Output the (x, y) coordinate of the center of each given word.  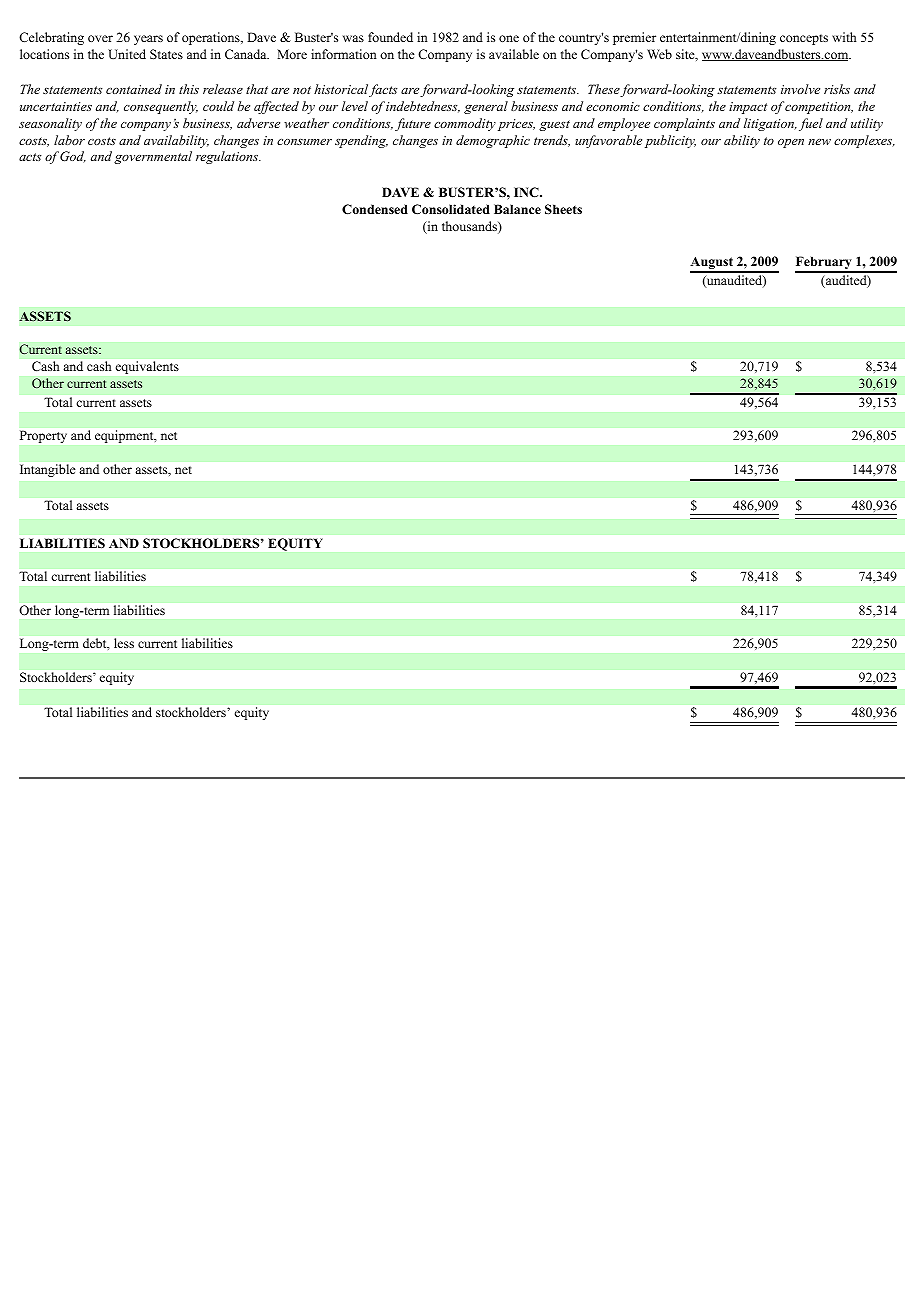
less (124, 643)
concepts (804, 39)
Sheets (563, 209)
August (712, 264)
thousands (470, 227)
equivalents (147, 367)
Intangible (47, 470)
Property (43, 437)
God (73, 157)
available (514, 54)
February (824, 264)
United (127, 54)
